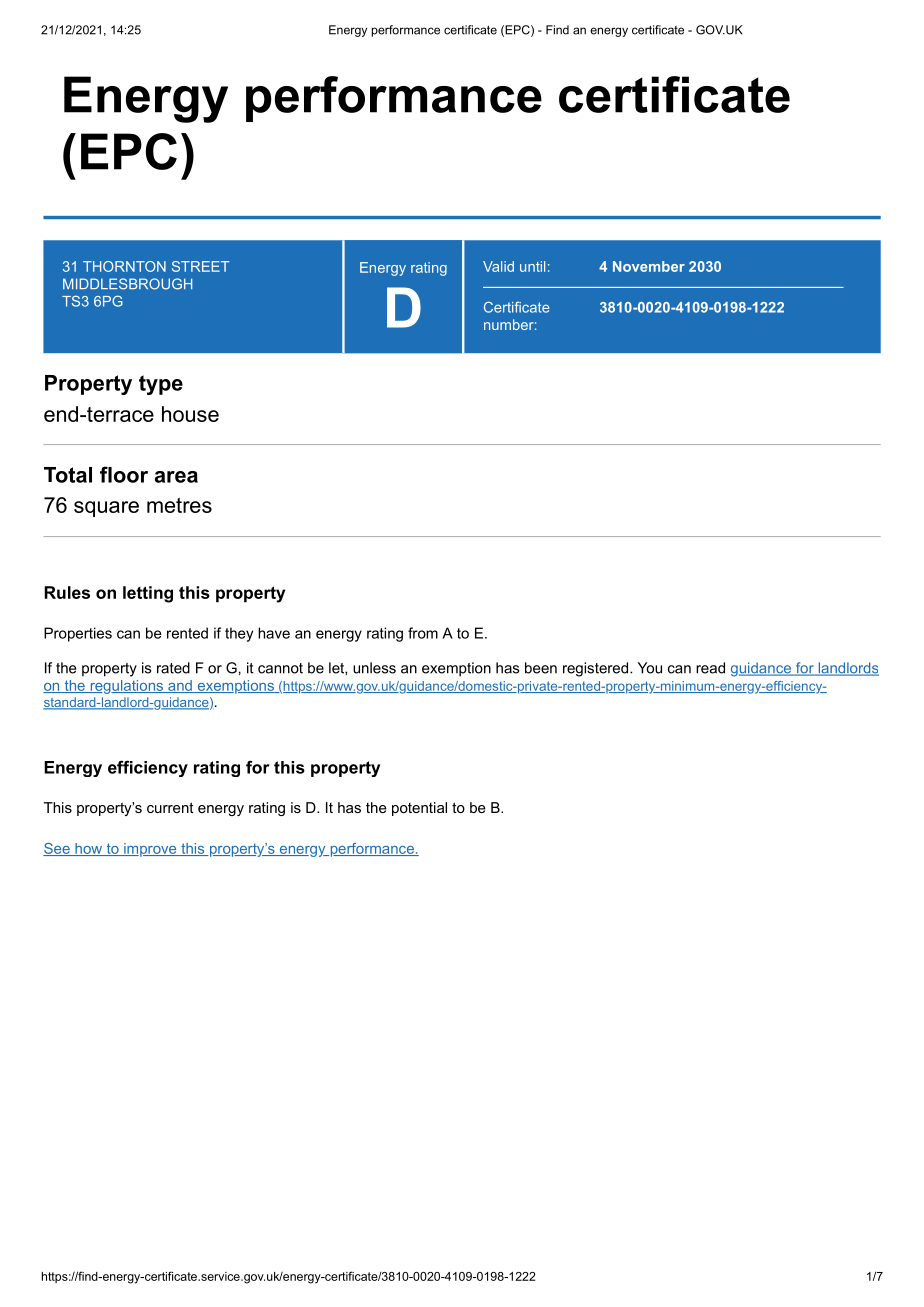  What do you see at coordinates (419, 809) in the page?
I see `potential` at bounding box center [419, 809].
